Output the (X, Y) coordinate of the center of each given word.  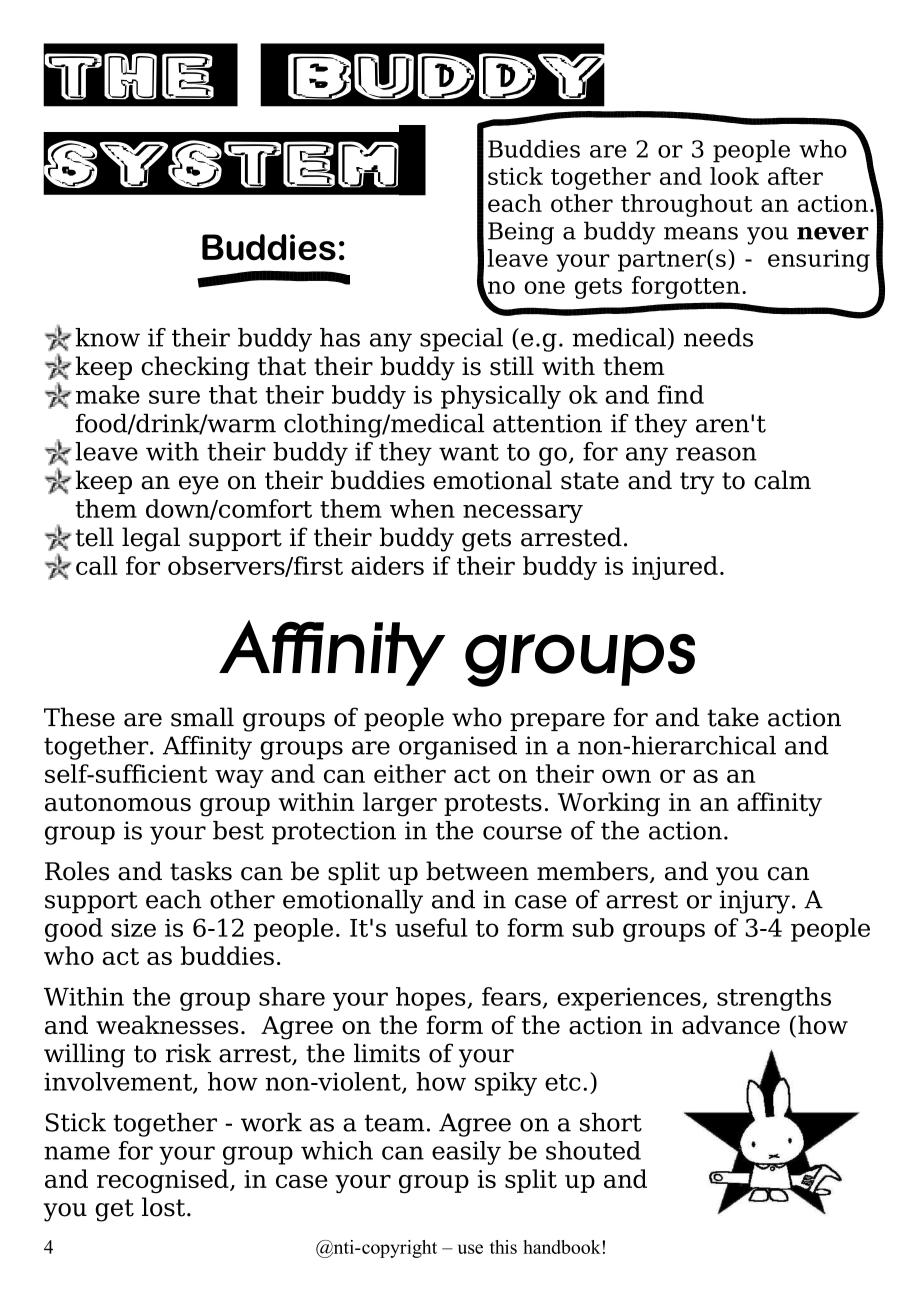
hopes (432, 999)
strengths (774, 999)
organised (458, 748)
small (202, 717)
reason (716, 454)
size (133, 927)
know (107, 337)
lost (165, 1207)
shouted (593, 1150)
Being (521, 233)
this (503, 1247)
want (469, 452)
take (733, 717)
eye (199, 485)
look (734, 176)
